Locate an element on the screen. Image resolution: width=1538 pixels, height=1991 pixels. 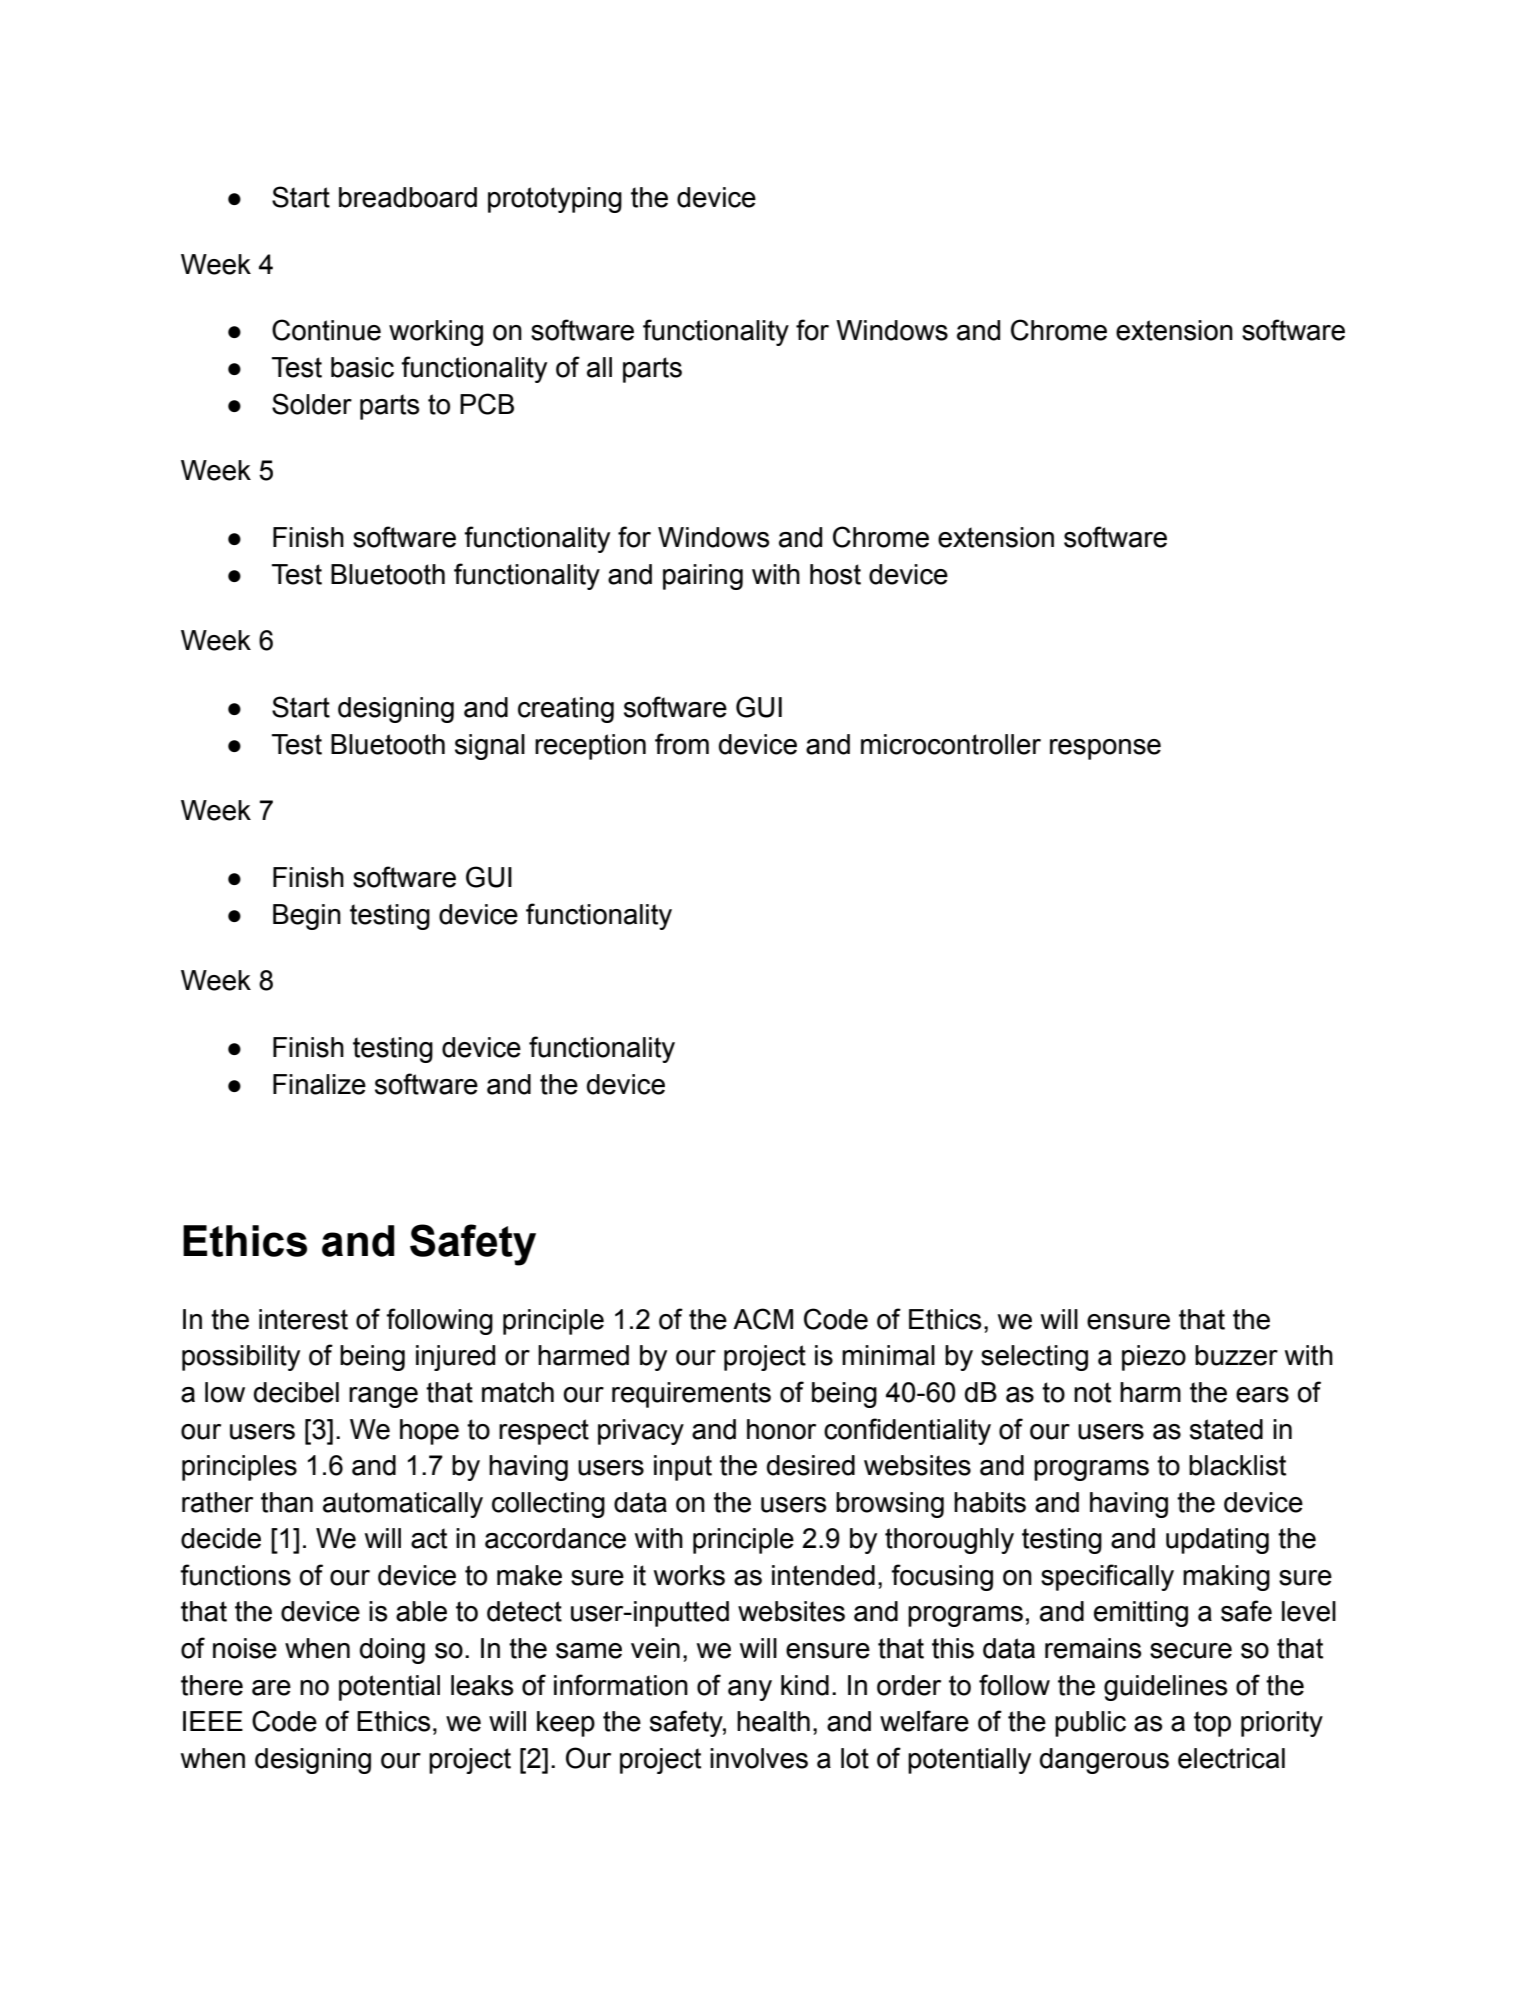
host is located at coordinates (835, 574).
